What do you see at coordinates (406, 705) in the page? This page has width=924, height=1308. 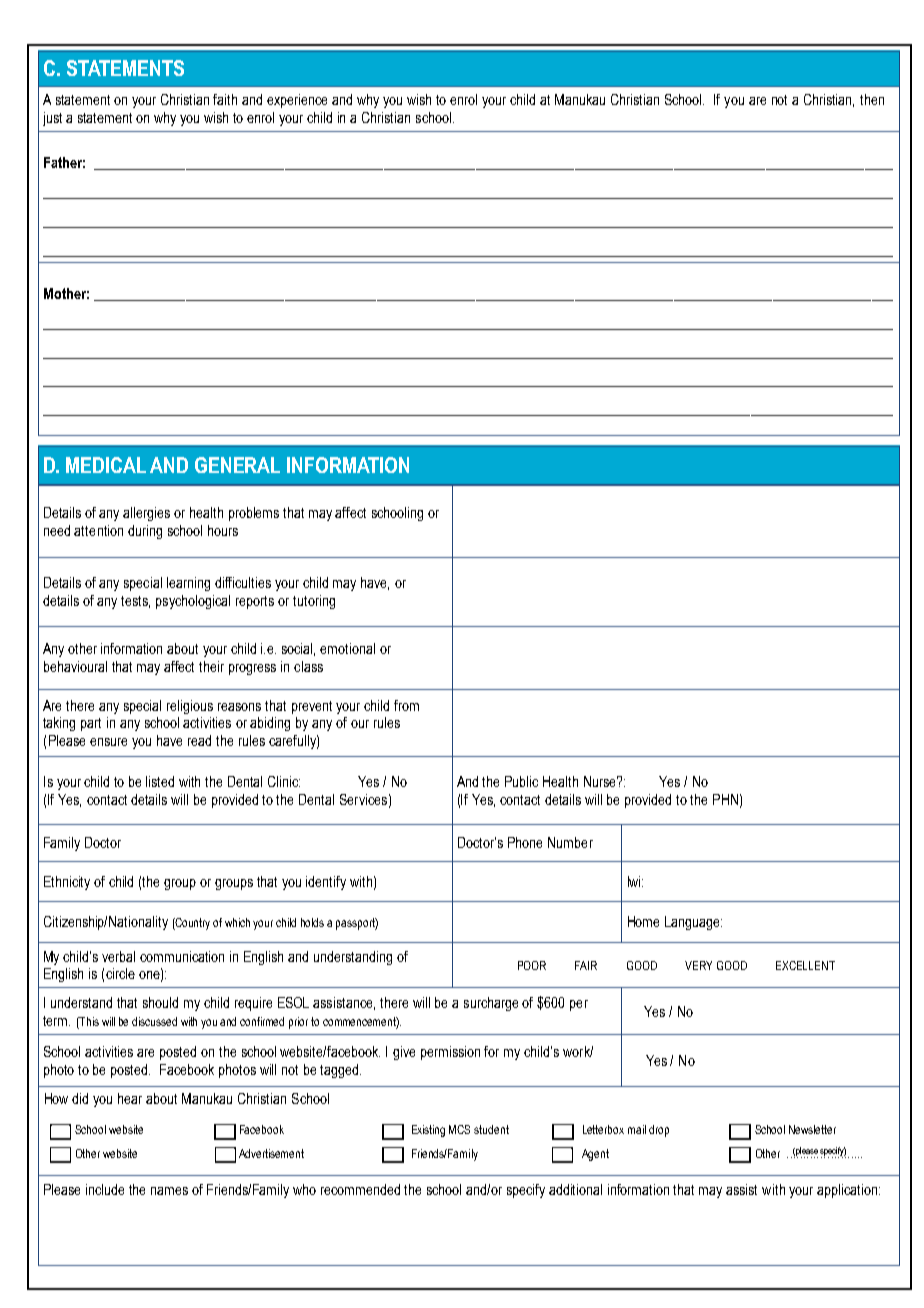 I see `from` at bounding box center [406, 705].
